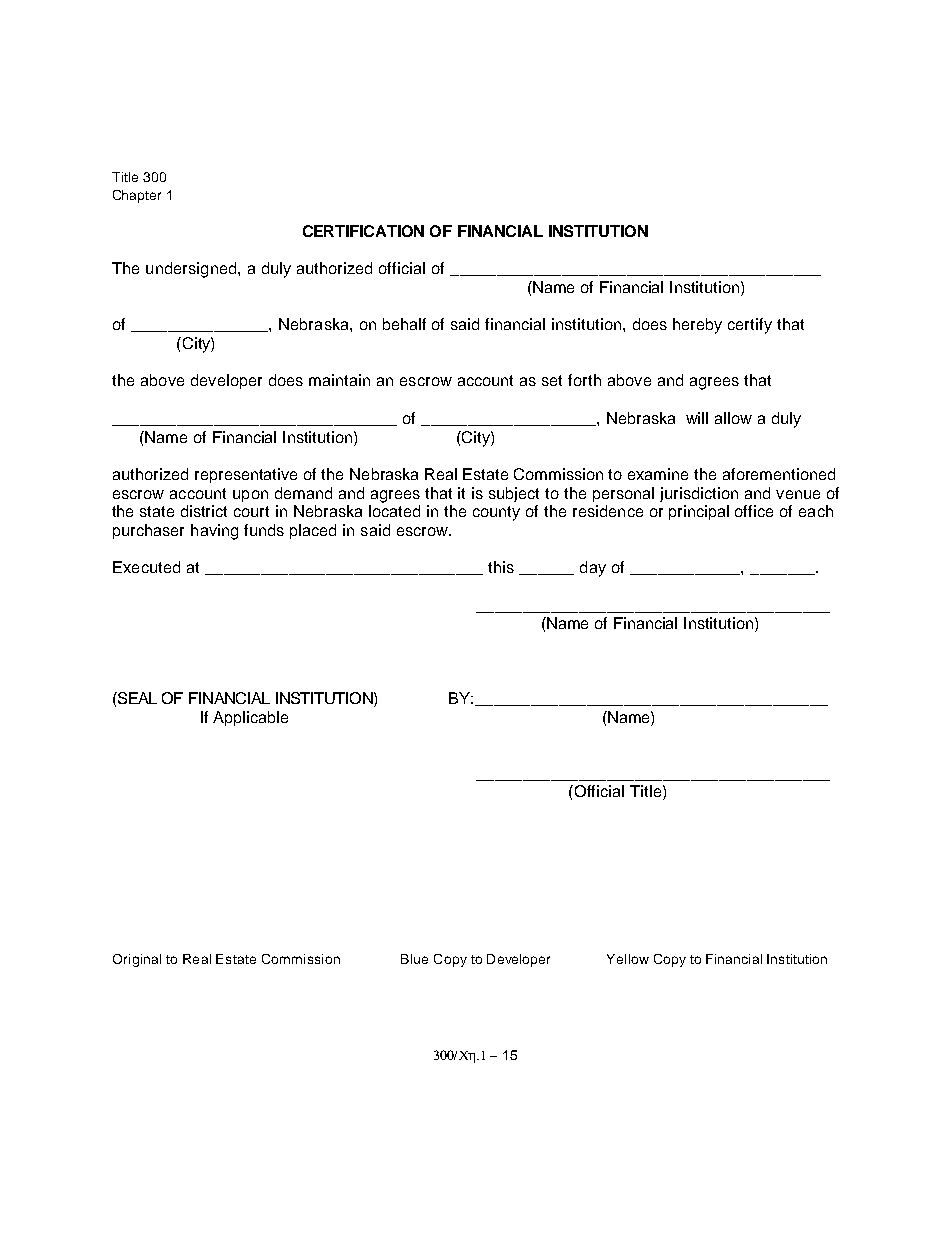 This screenshot has height=1233, width=952. I want to click on allow, so click(733, 418).
